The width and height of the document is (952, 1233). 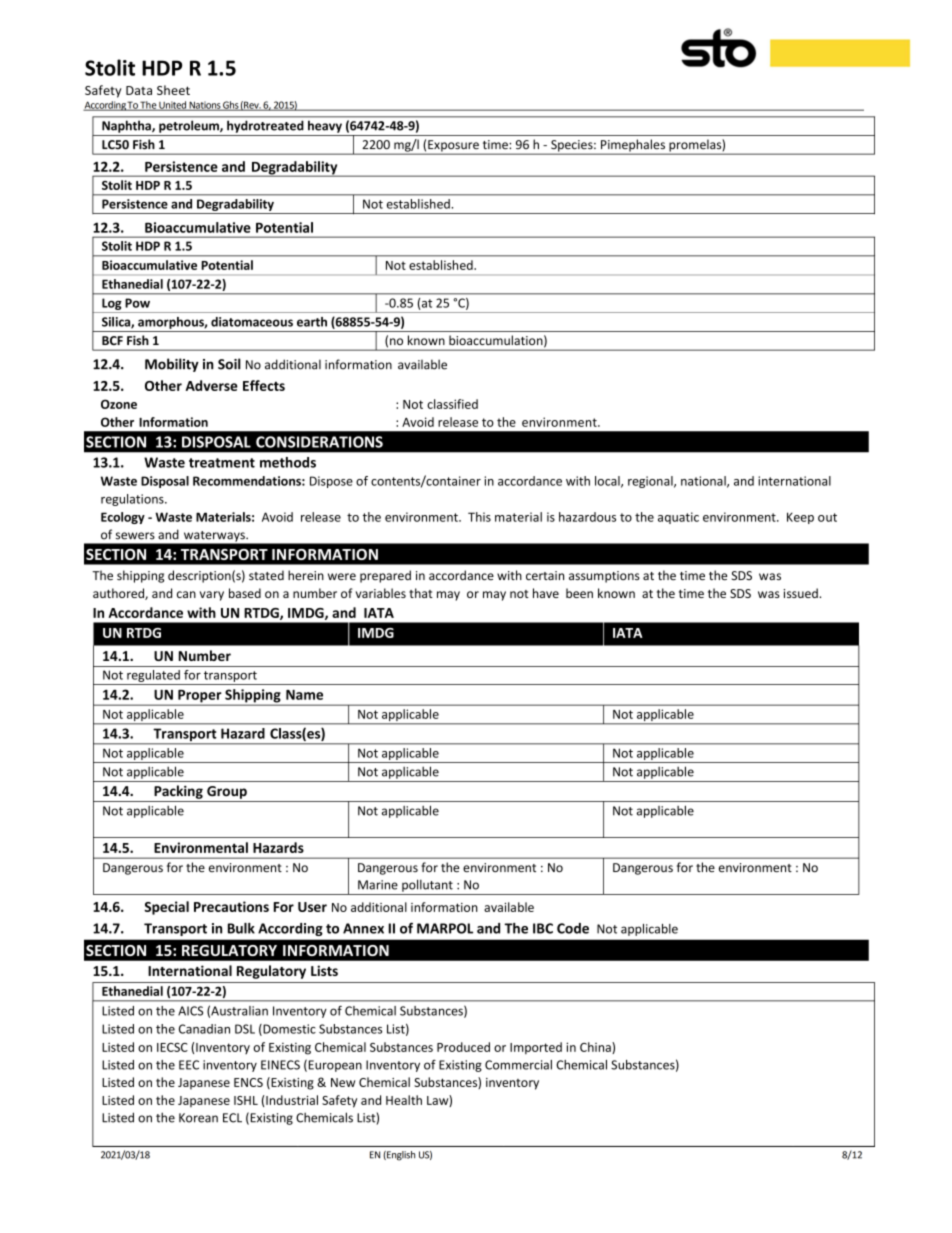 What do you see at coordinates (800, 518) in the document?
I see `Keep` at bounding box center [800, 518].
